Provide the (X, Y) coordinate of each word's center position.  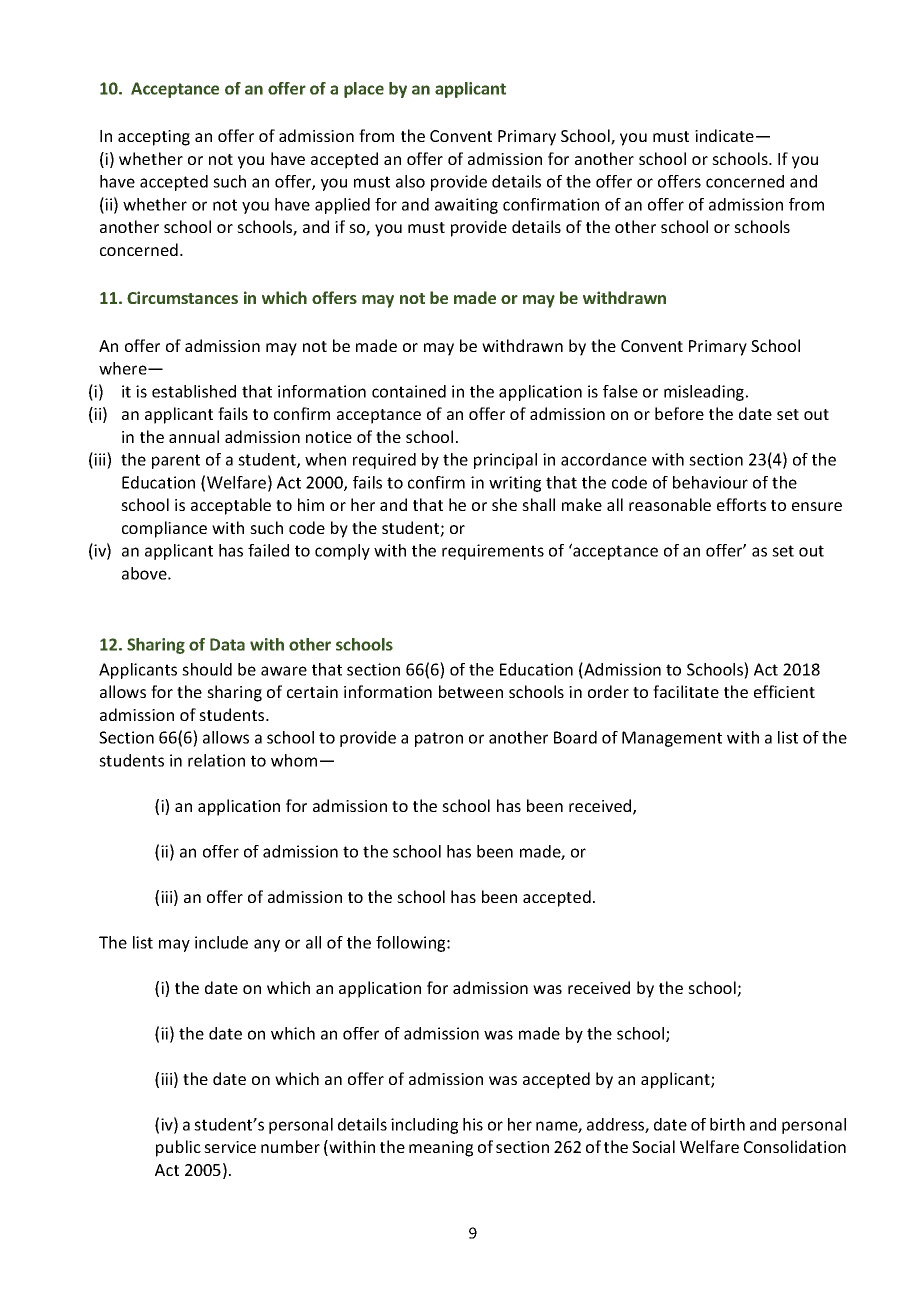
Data (227, 644)
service (230, 1147)
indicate (724, 135)
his (473, 1124)
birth (727, 1124)
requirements (493, 552)
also (410, 181)
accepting (154, 138)
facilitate (686, 691)
